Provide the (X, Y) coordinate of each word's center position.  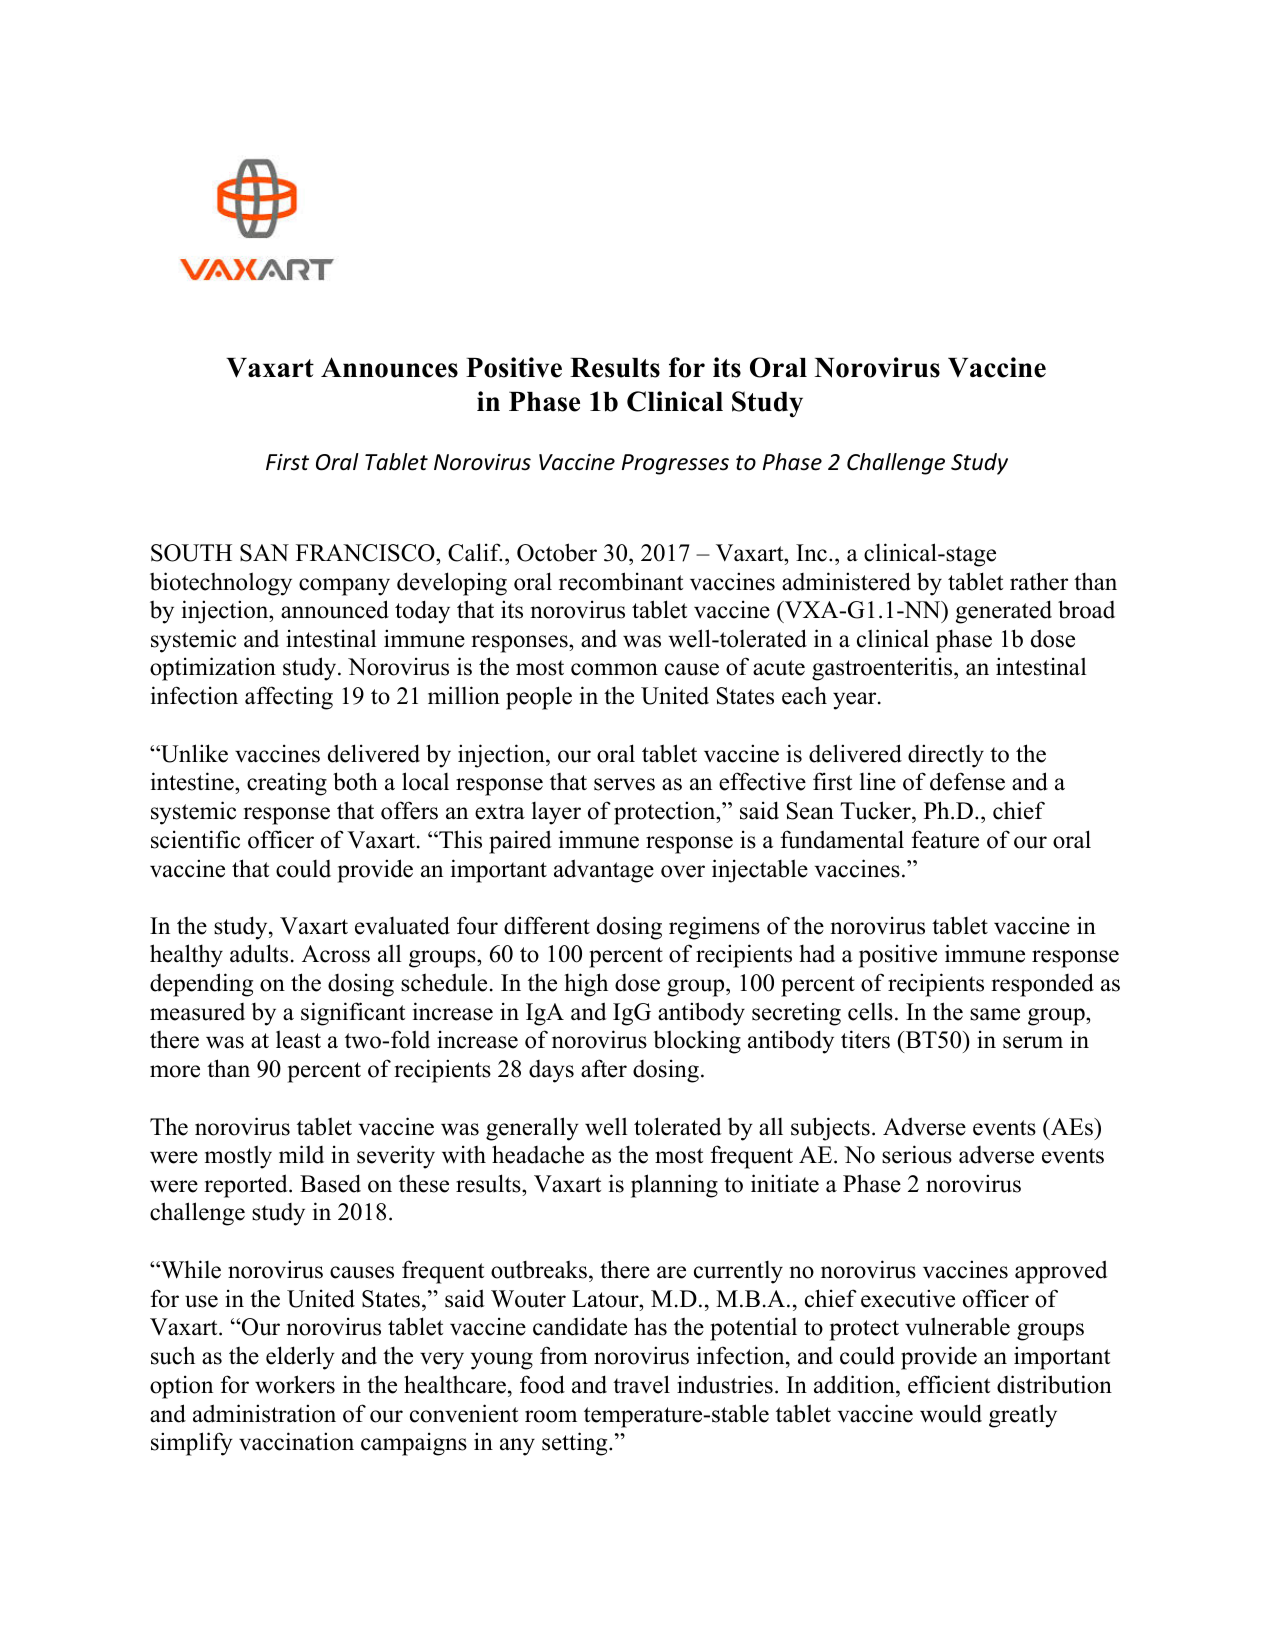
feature (945, 839)
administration (264, 1413)
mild (301, 1154)
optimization (213, 669)
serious (917, 1154)
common (614, 669)
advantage (604, 871)
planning (674, 1186)
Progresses (675, 464)
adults (259, 953)
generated (1004, 612)
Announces (389, 367)
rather (1039, 581)
